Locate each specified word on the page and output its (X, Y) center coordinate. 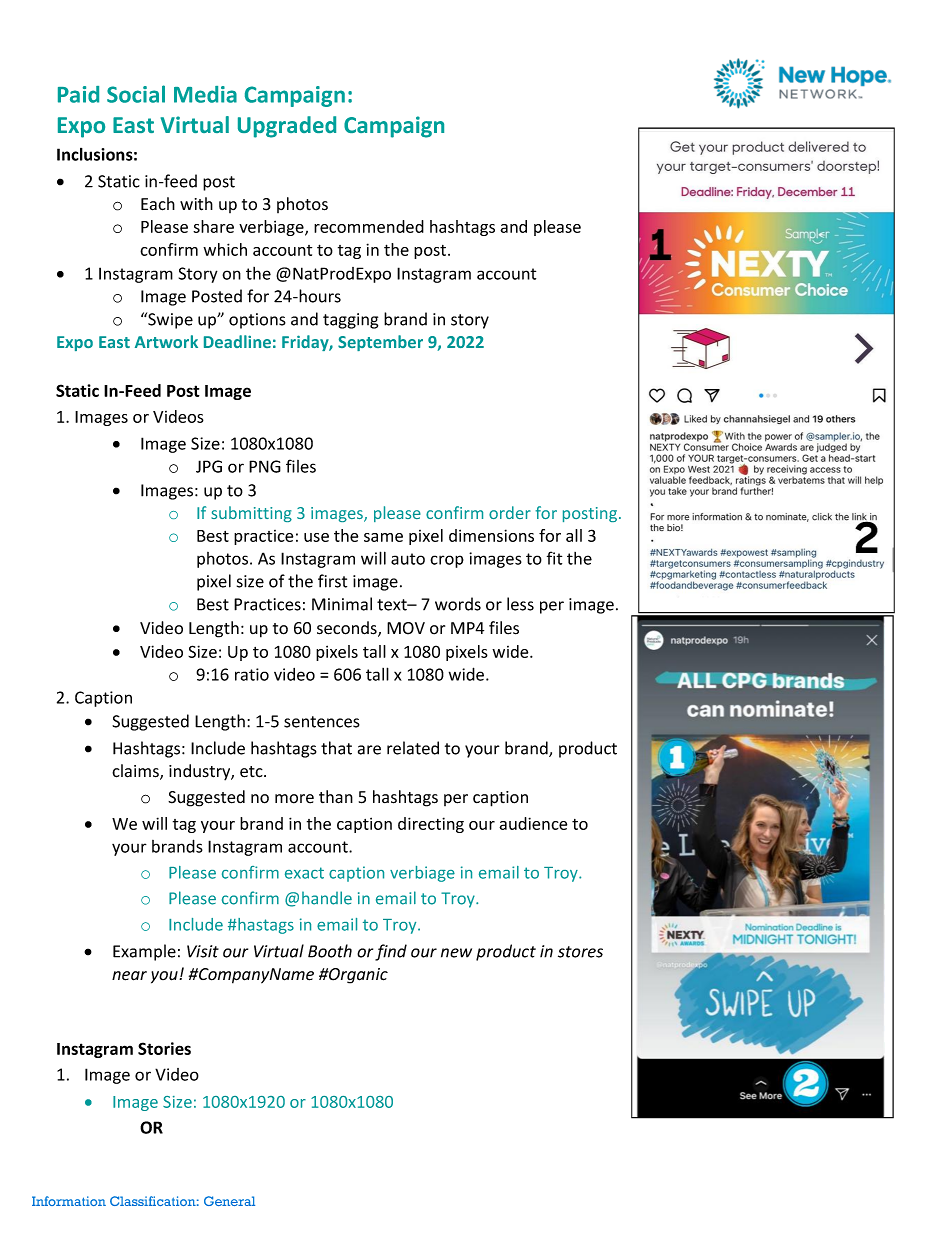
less (520, 604)
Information (69, 1201)
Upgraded (287, 127)
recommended (369, 226)
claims (136, 772)
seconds (348, 629)
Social (136, 94)
